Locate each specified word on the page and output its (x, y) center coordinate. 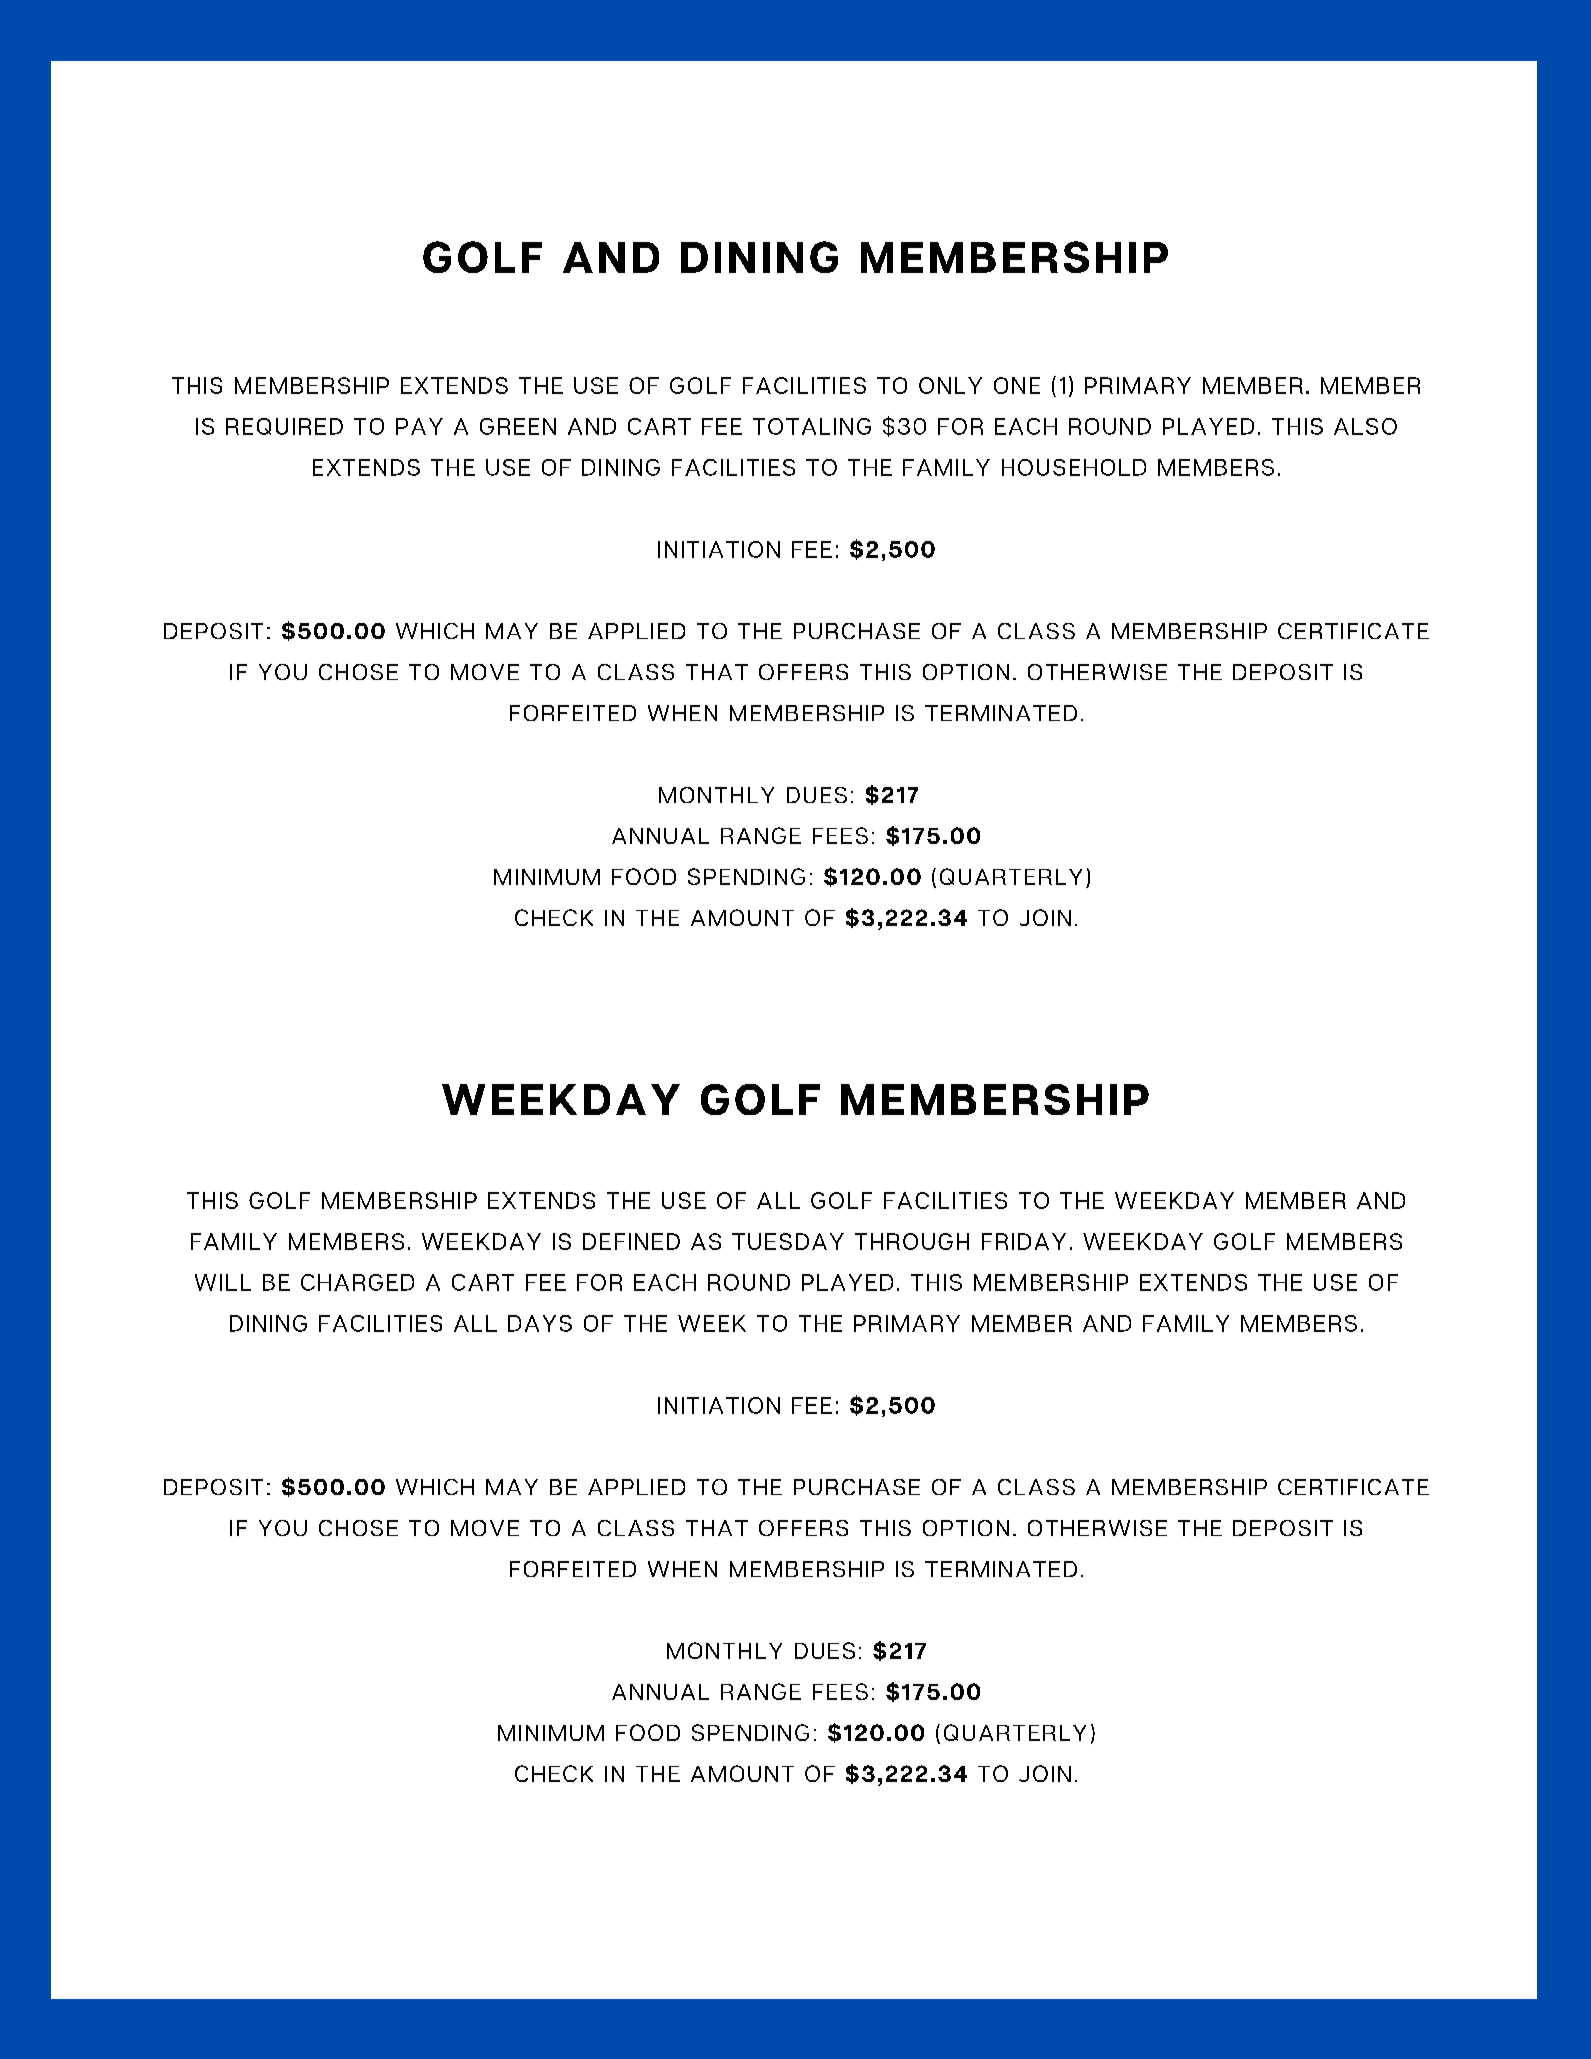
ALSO (1365, 426)
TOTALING (812, 426)
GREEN (518, 426)
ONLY (950, 385)
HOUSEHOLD (1074, 467)
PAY (419, 426)
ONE (1017, 385)
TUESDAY (788, 1241)
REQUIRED (284, 426)
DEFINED (631, 1241)
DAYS (540, 1323)
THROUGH (912, 1241)
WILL (223, 1282)
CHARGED (357, 1282)
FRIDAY (1024, 1241)
